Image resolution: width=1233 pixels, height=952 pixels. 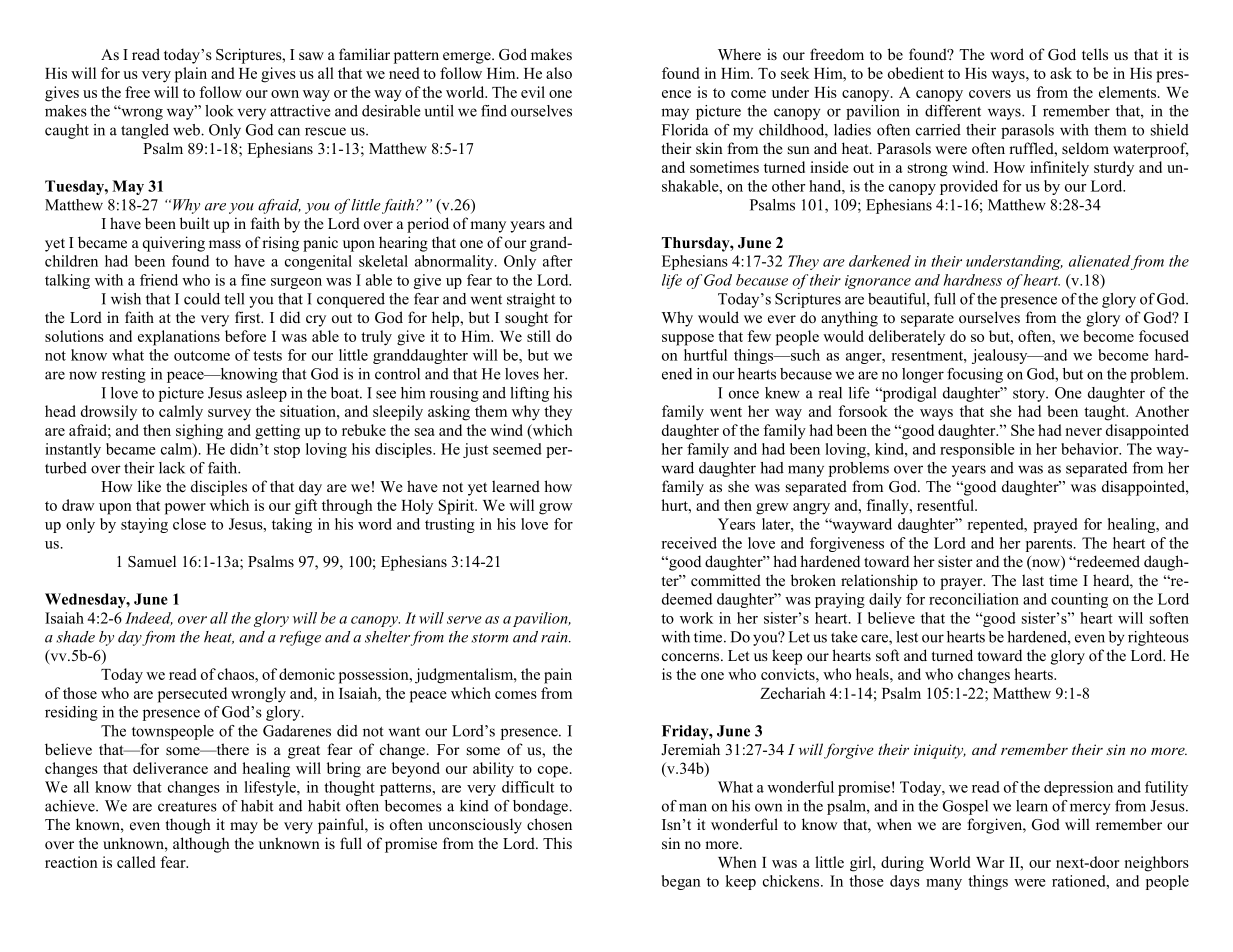 What do you see at coordinates (1127, 92) in the screenshot?
I see `elements` at bounding box center [1127, 92].
